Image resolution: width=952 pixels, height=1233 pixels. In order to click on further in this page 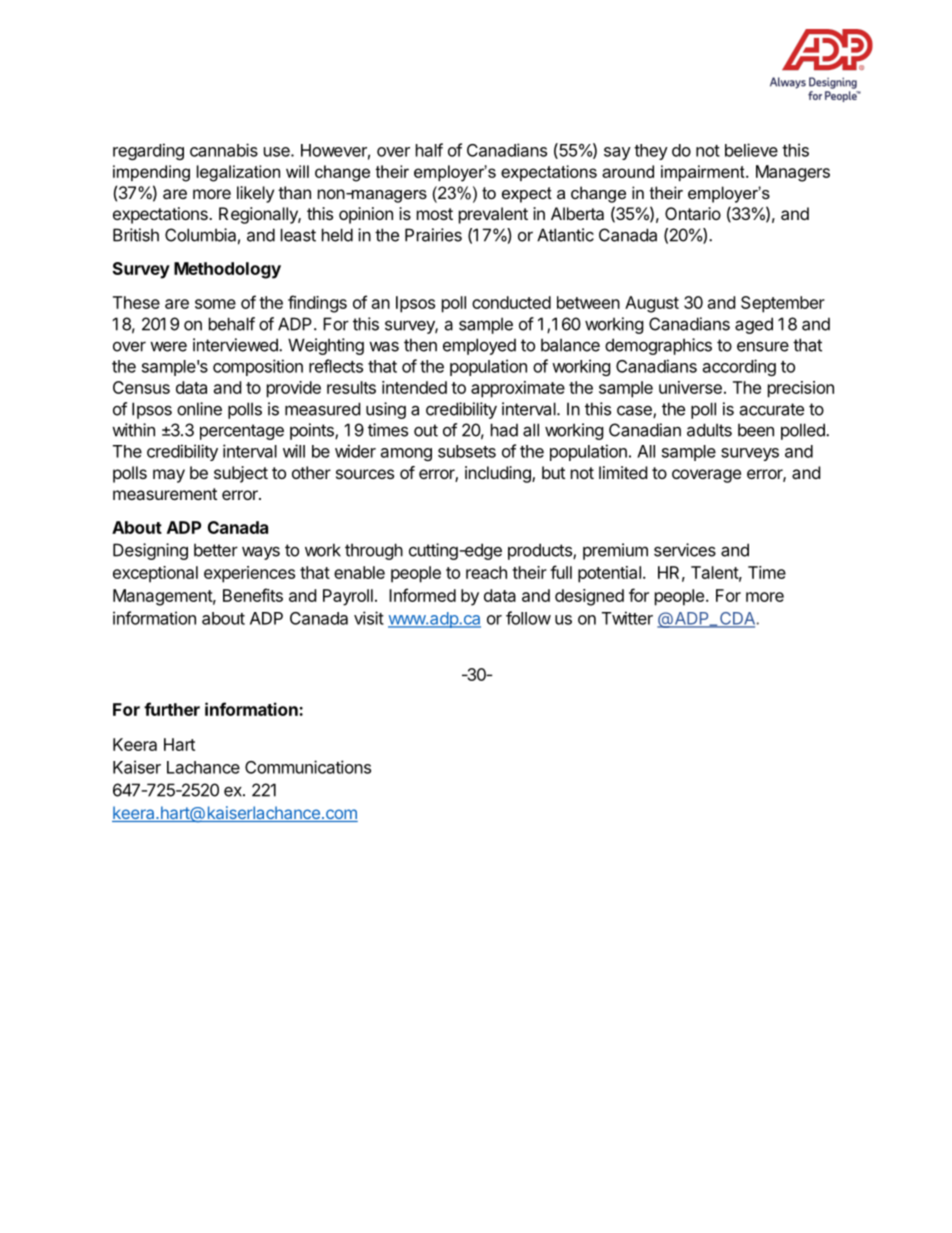, I will do `click(172, 709)`.
